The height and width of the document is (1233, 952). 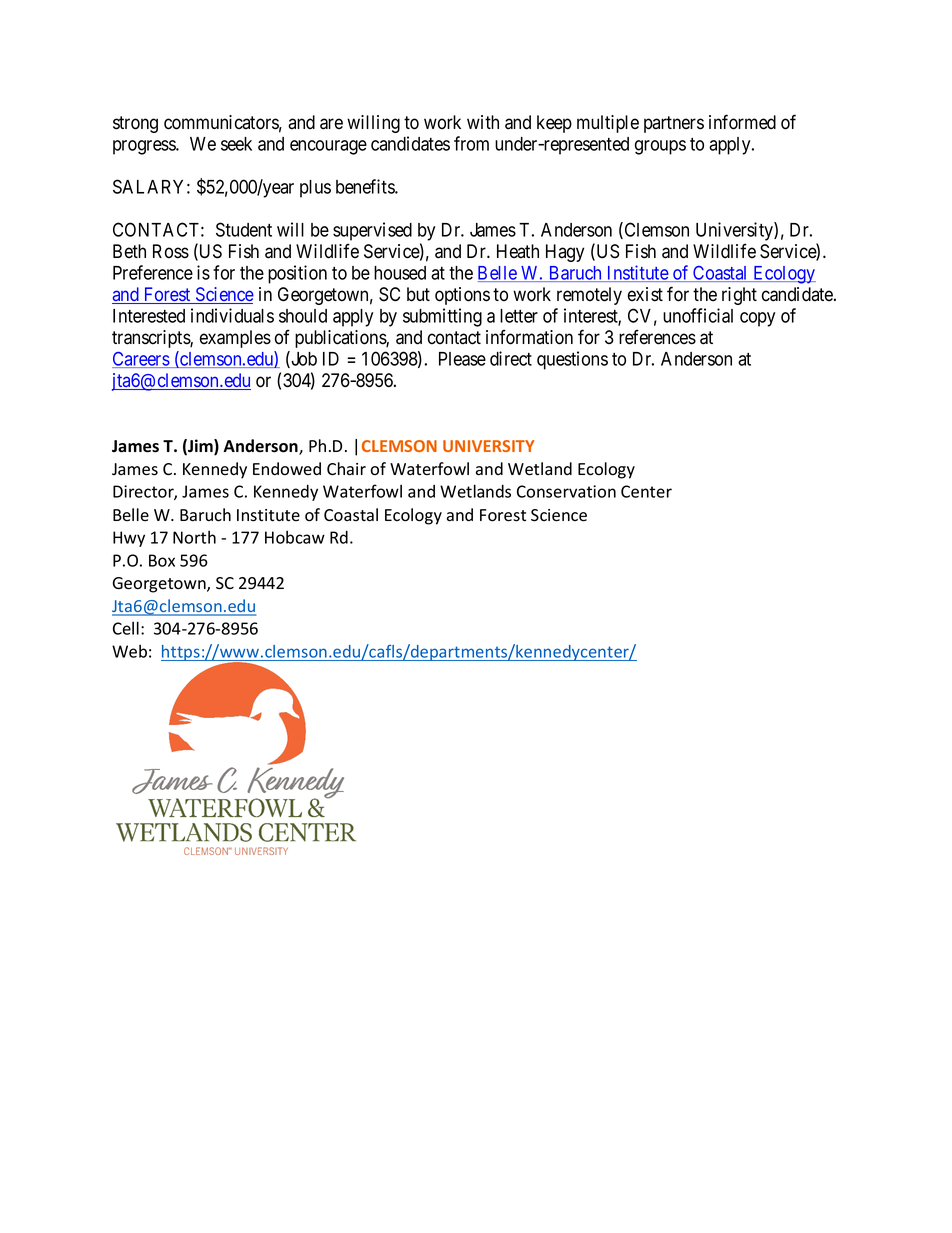 What do you see at coordinates (471, 143) in the document?
I see `from` at bounding box center [471, 143].
